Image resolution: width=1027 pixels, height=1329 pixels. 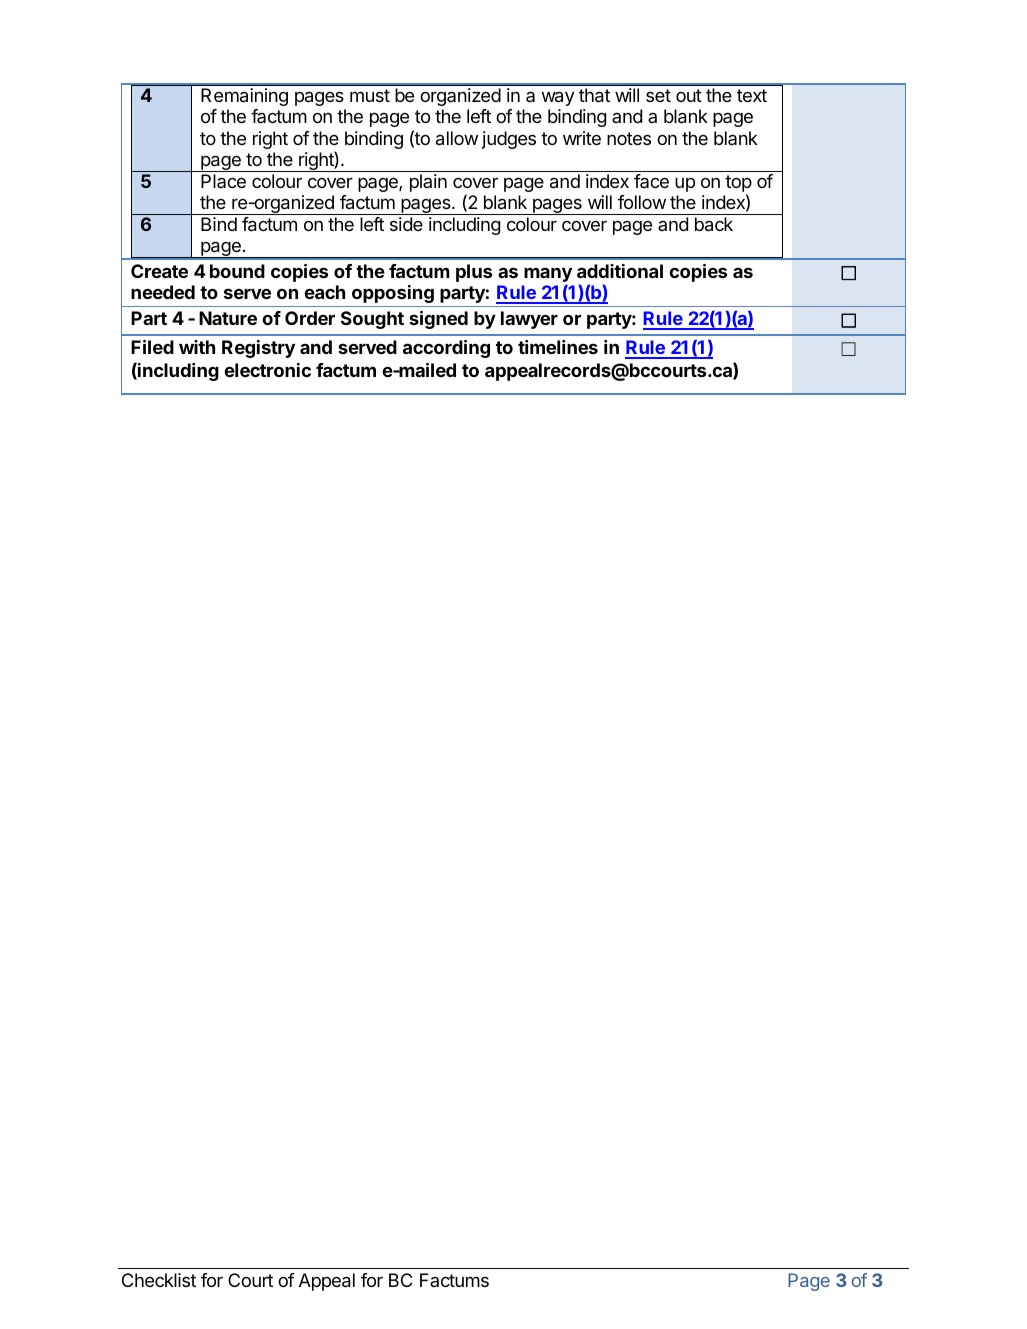 I want to click on electronic, so click(x=268, y=370).
